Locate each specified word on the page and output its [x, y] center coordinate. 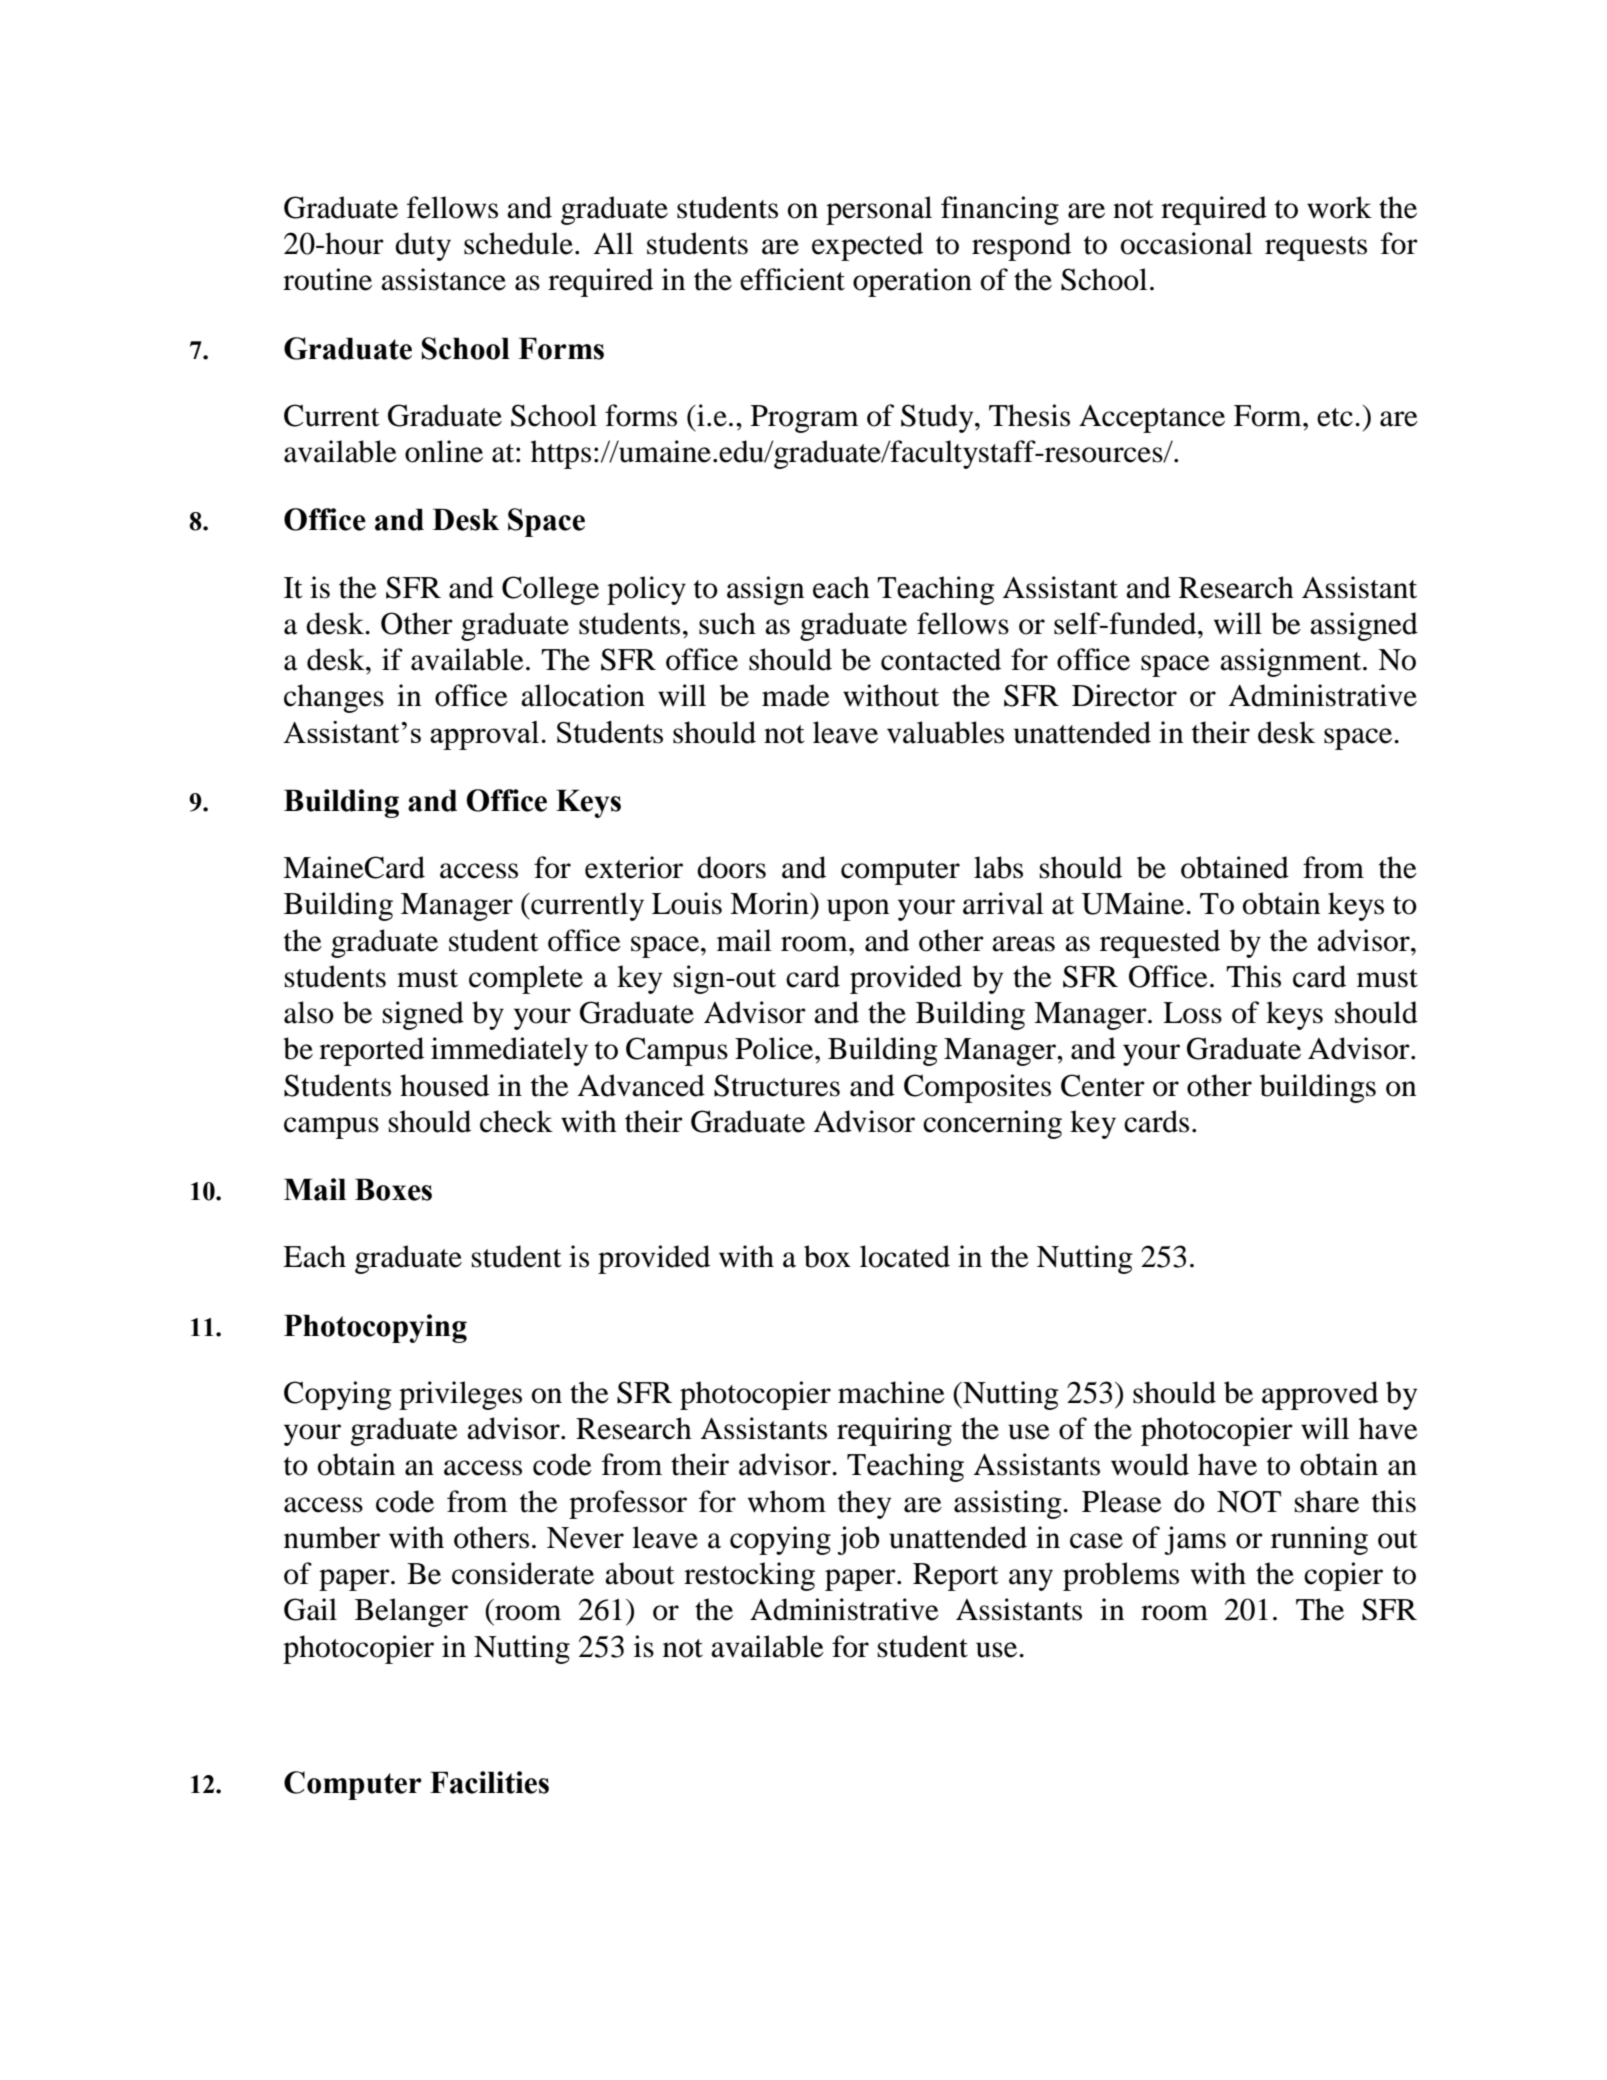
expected [867, 246]
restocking [749, 1576]
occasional [1187, 243]
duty [423, 246]
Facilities [489, 1782]
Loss [1192, 1013]
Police [775, 1048]
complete [526, 979]
